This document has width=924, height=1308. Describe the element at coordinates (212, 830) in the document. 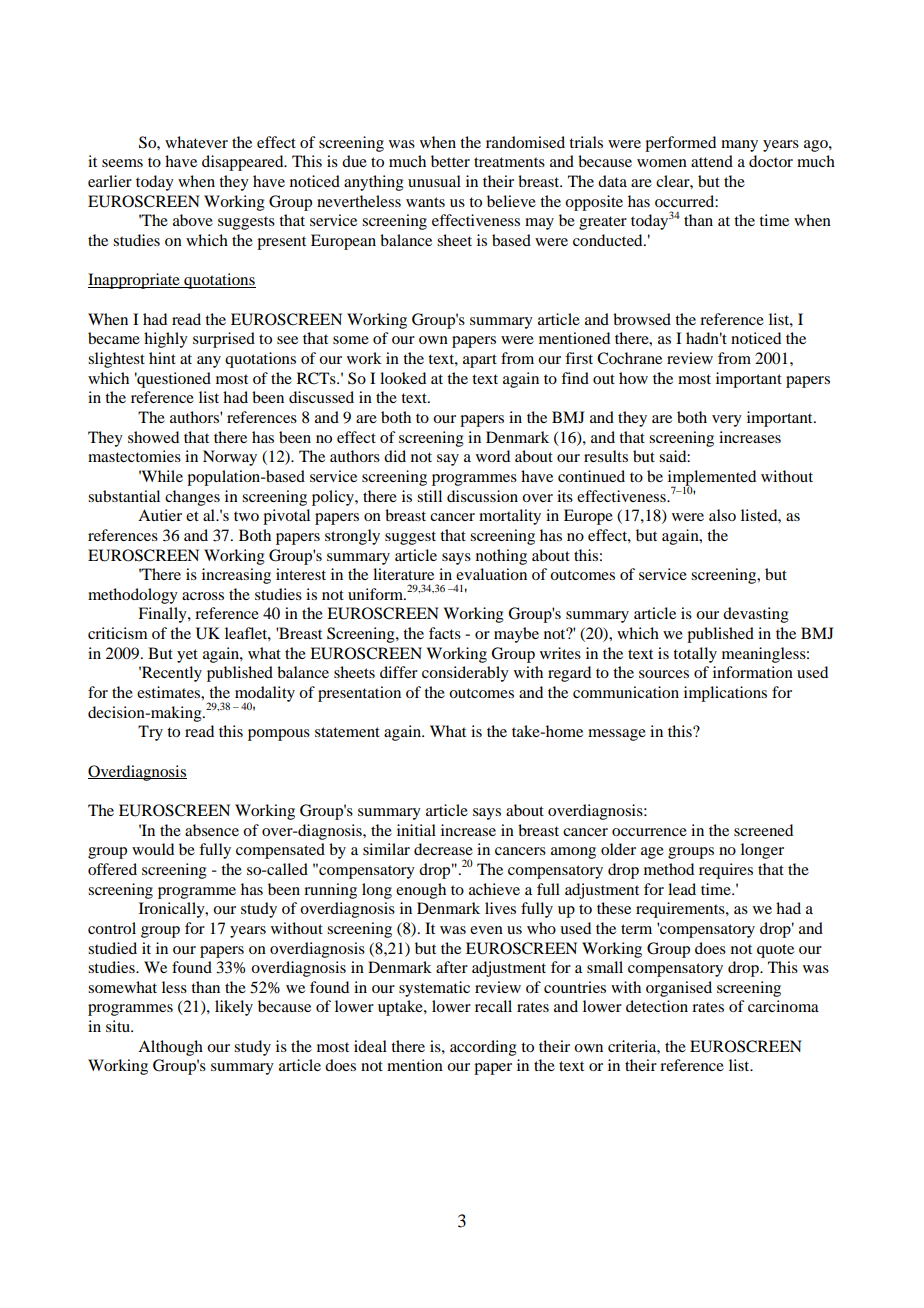

I see `absence` at that location.
